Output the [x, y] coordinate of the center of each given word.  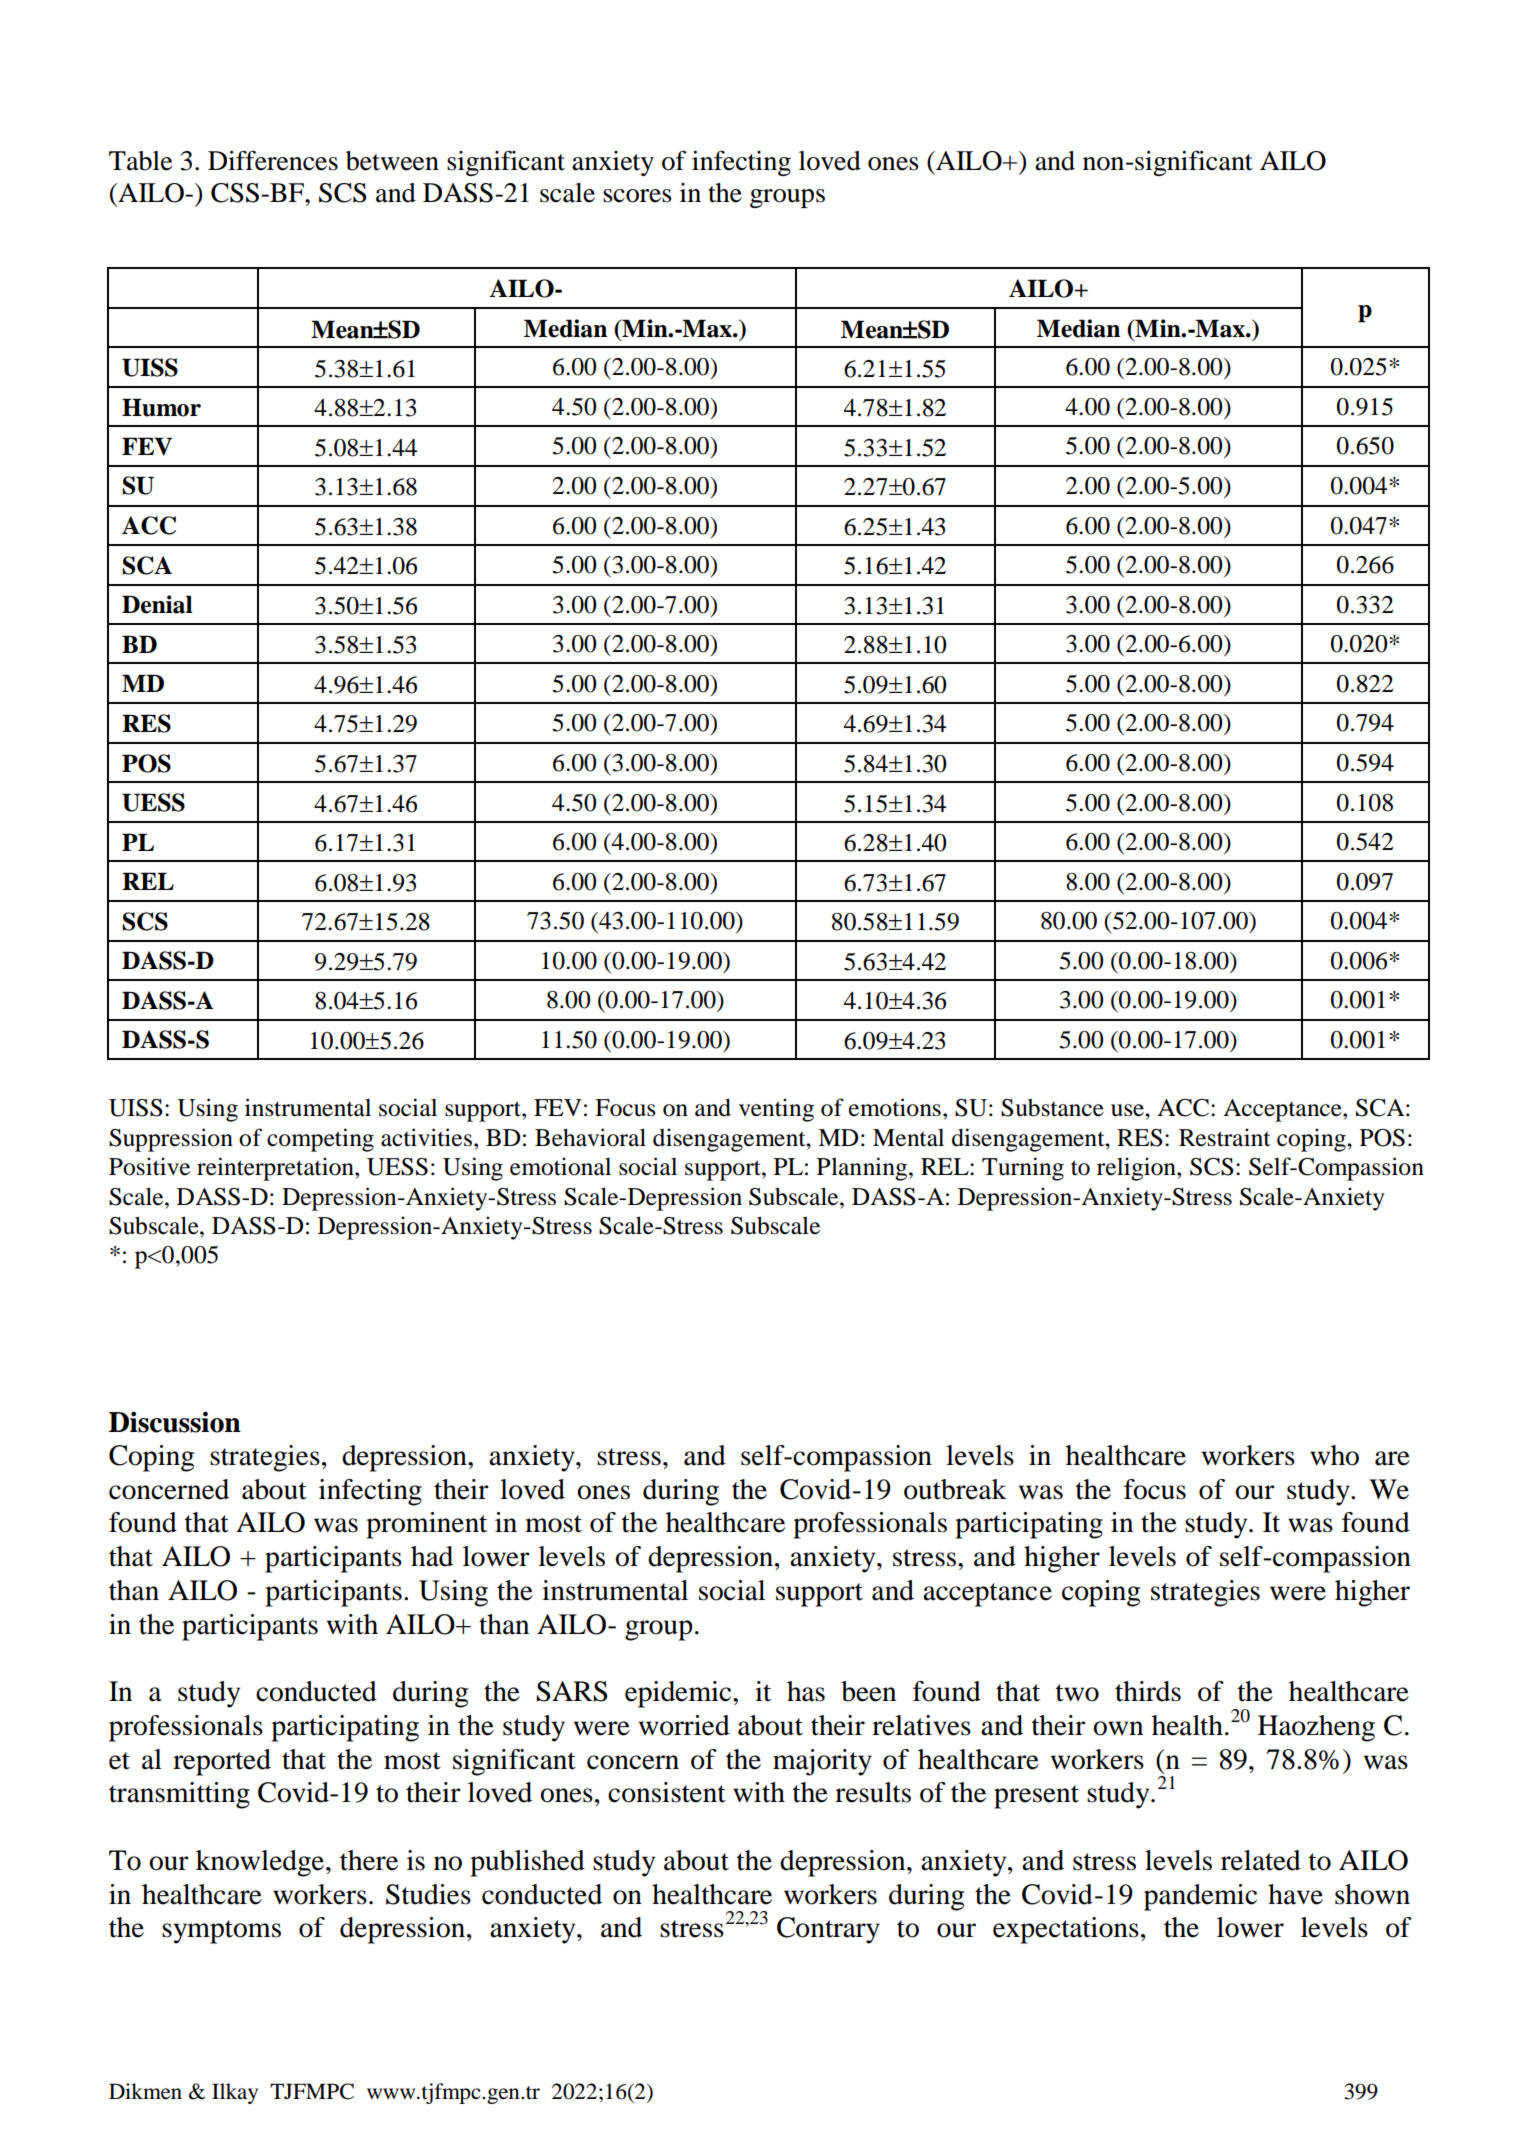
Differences [273, 160]
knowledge [261, 1863]
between [392, 161]
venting [776, 1110]
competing [320, 1140]
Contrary [828, 1930]
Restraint [1225, 1137]
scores [637, 196]
